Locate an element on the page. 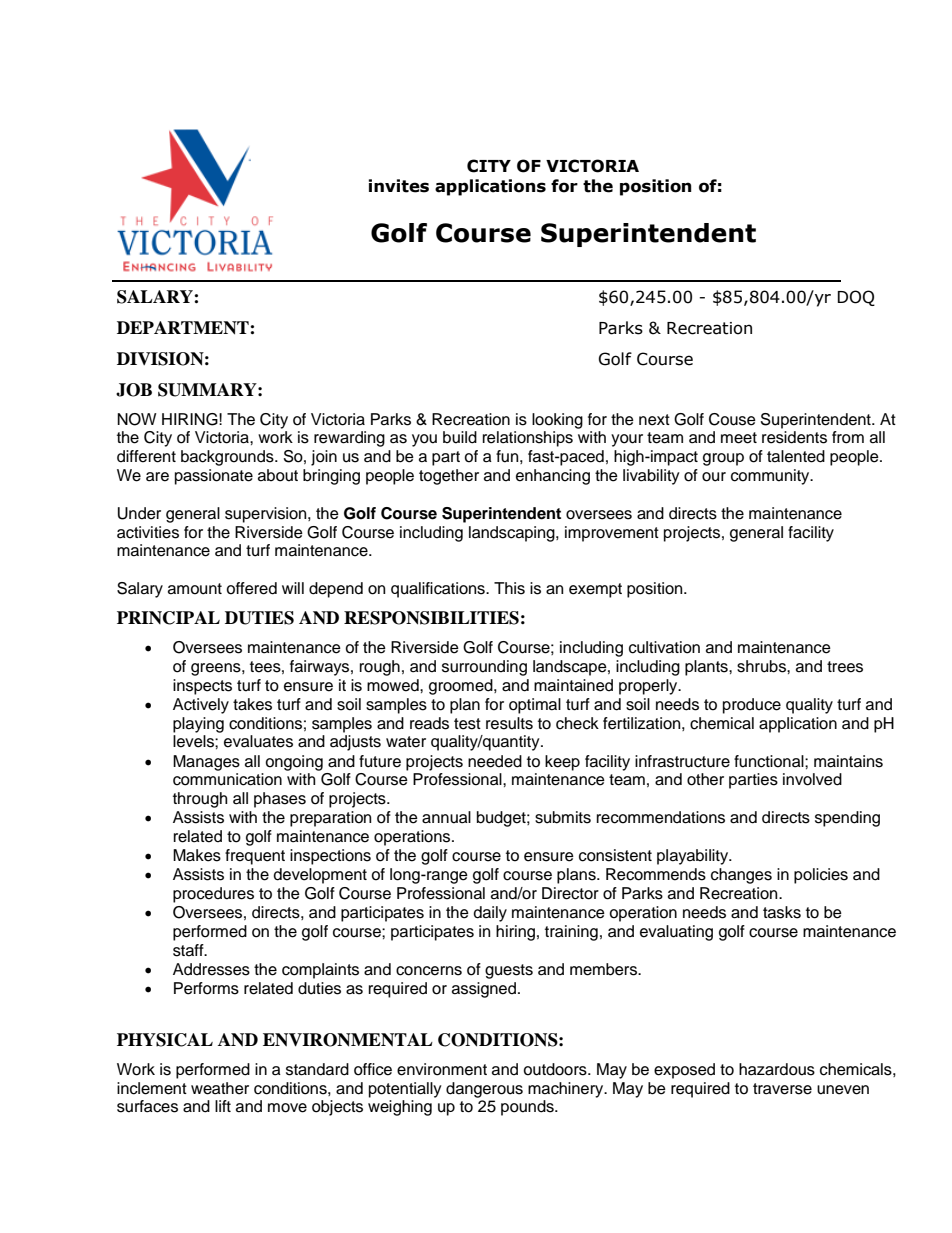  invites is located at coordinates (399, 186).
